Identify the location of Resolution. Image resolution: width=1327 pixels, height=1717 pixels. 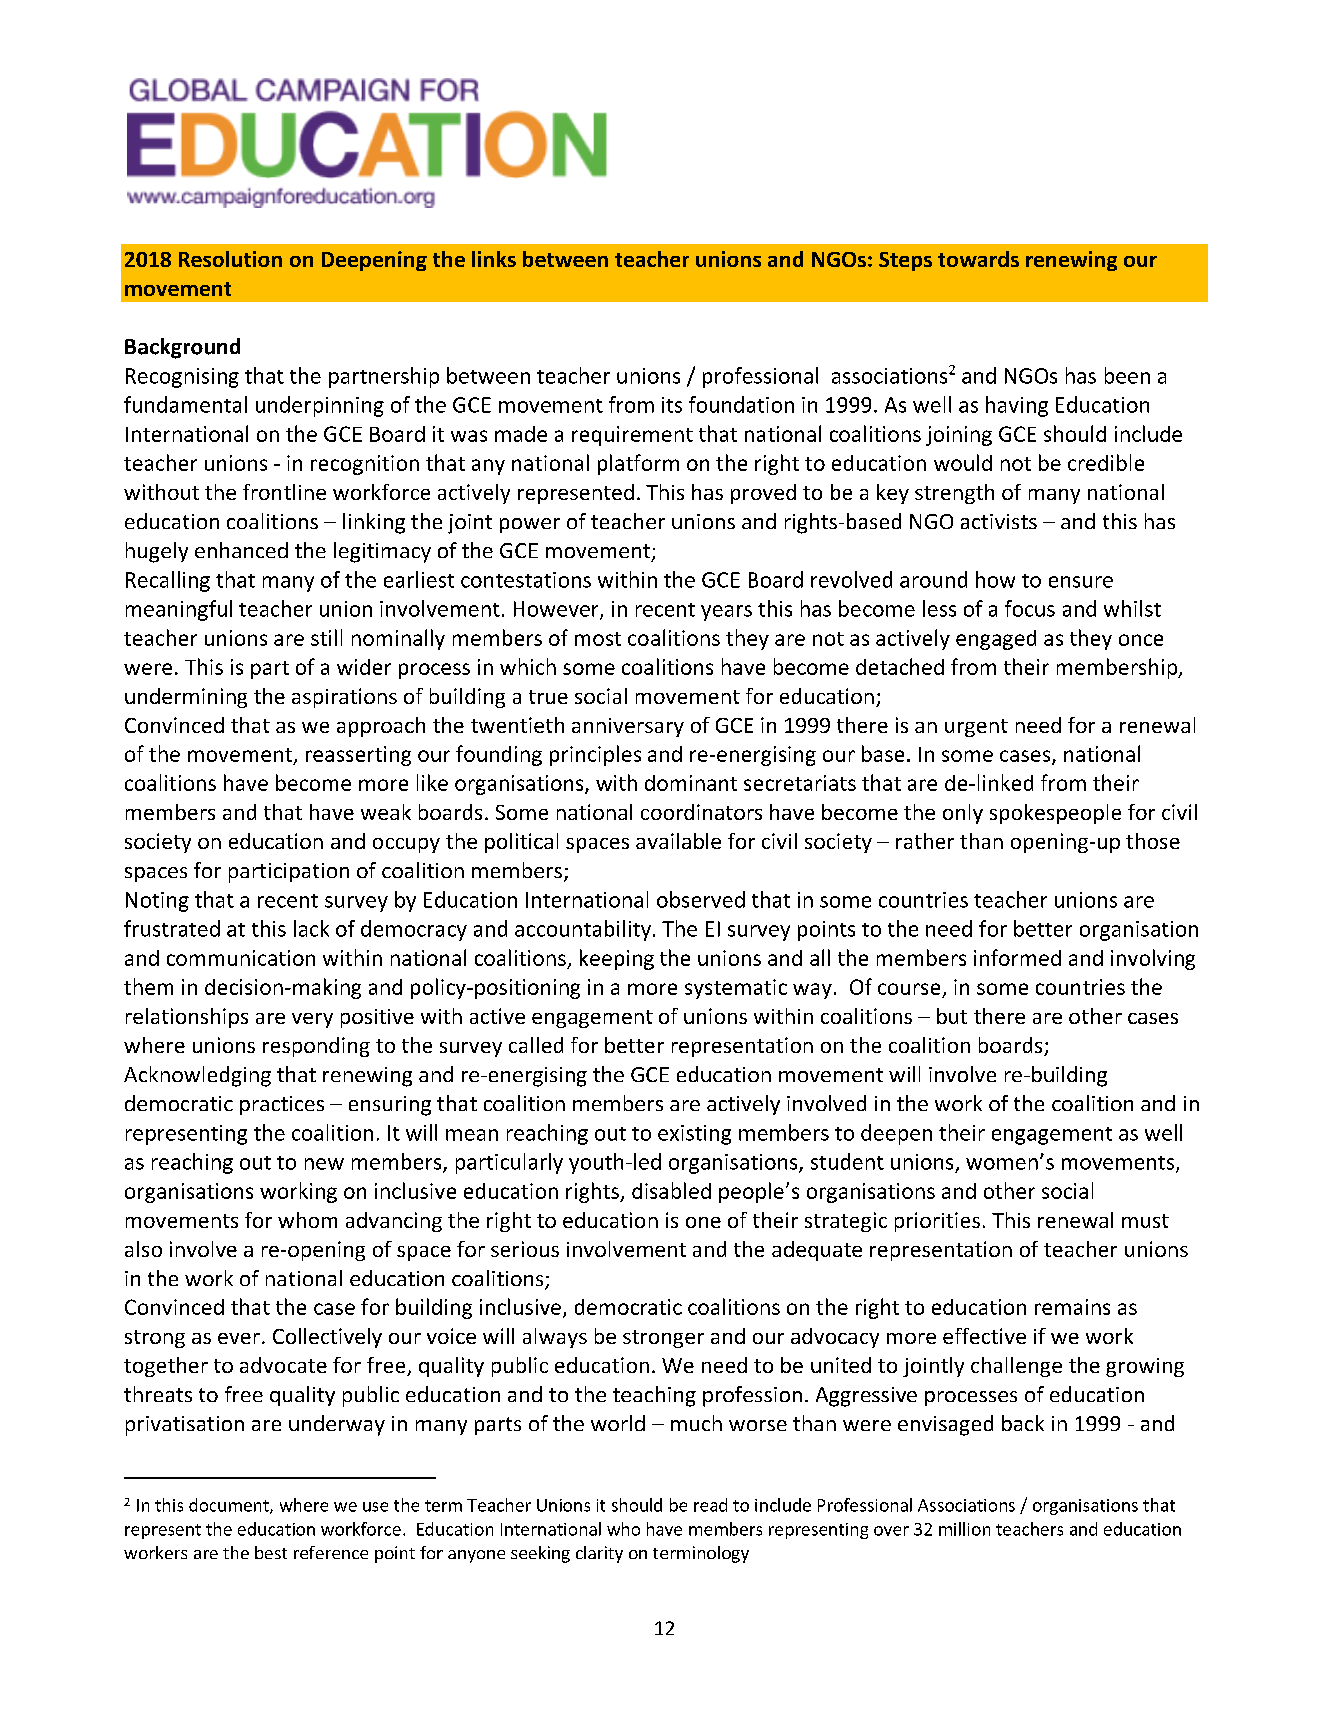
(230, 259).
